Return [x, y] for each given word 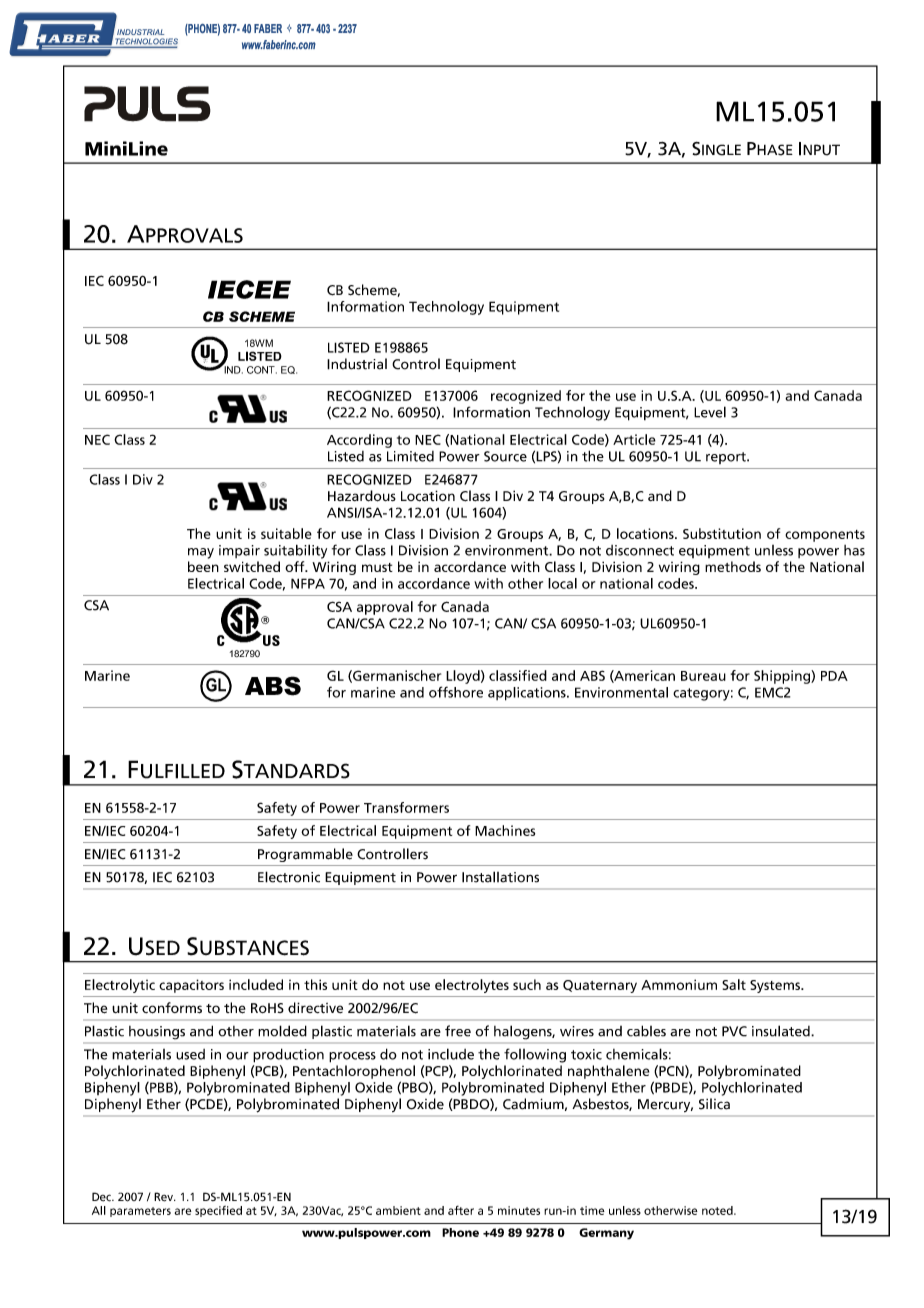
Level [710, 412]
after [461, 1210]
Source [505, 456]
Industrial [357, 364]
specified [218, 1211]
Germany [606, 1234]
